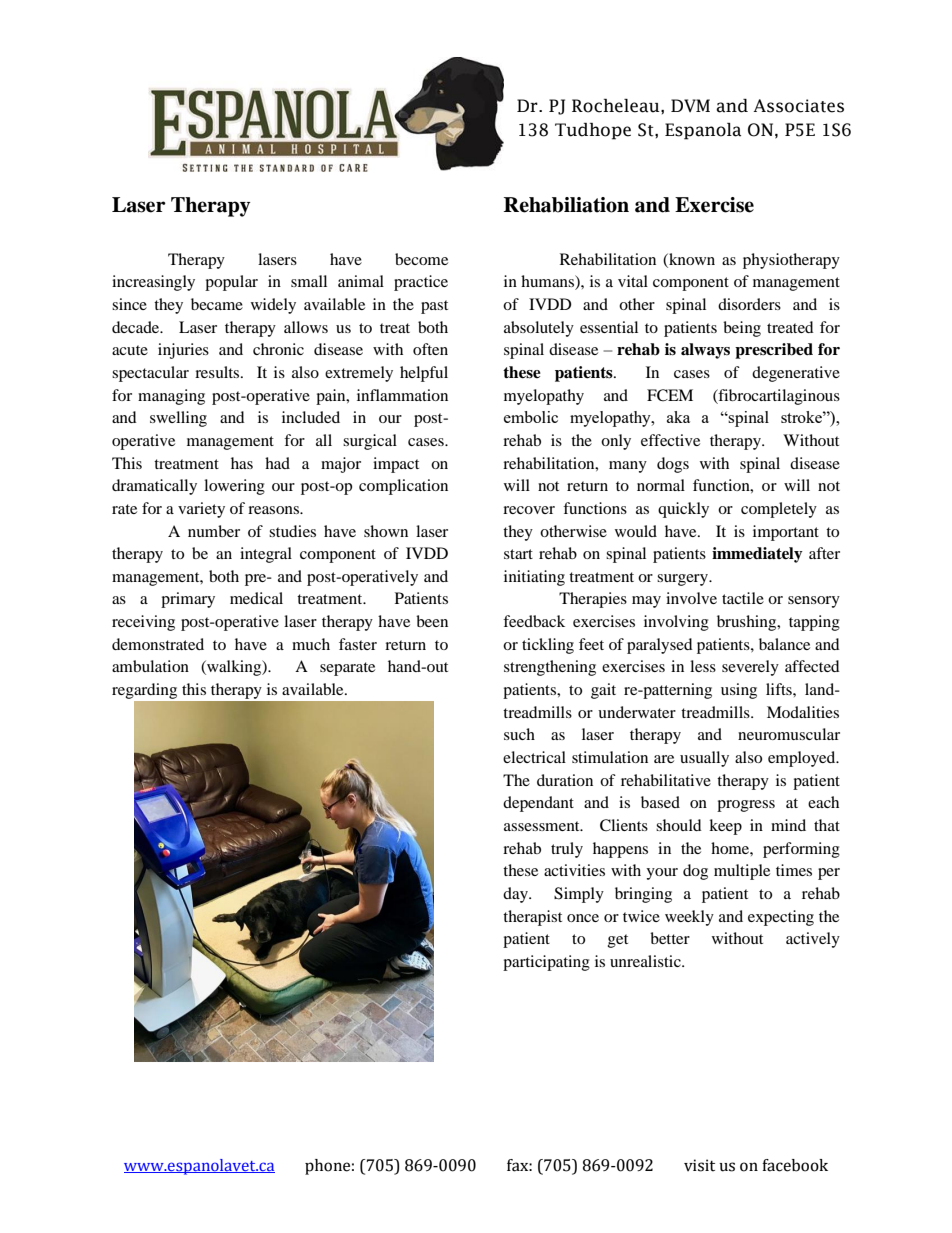  Describe the element at coordinates (231, 283) in the page. I see `popular` at that location.
